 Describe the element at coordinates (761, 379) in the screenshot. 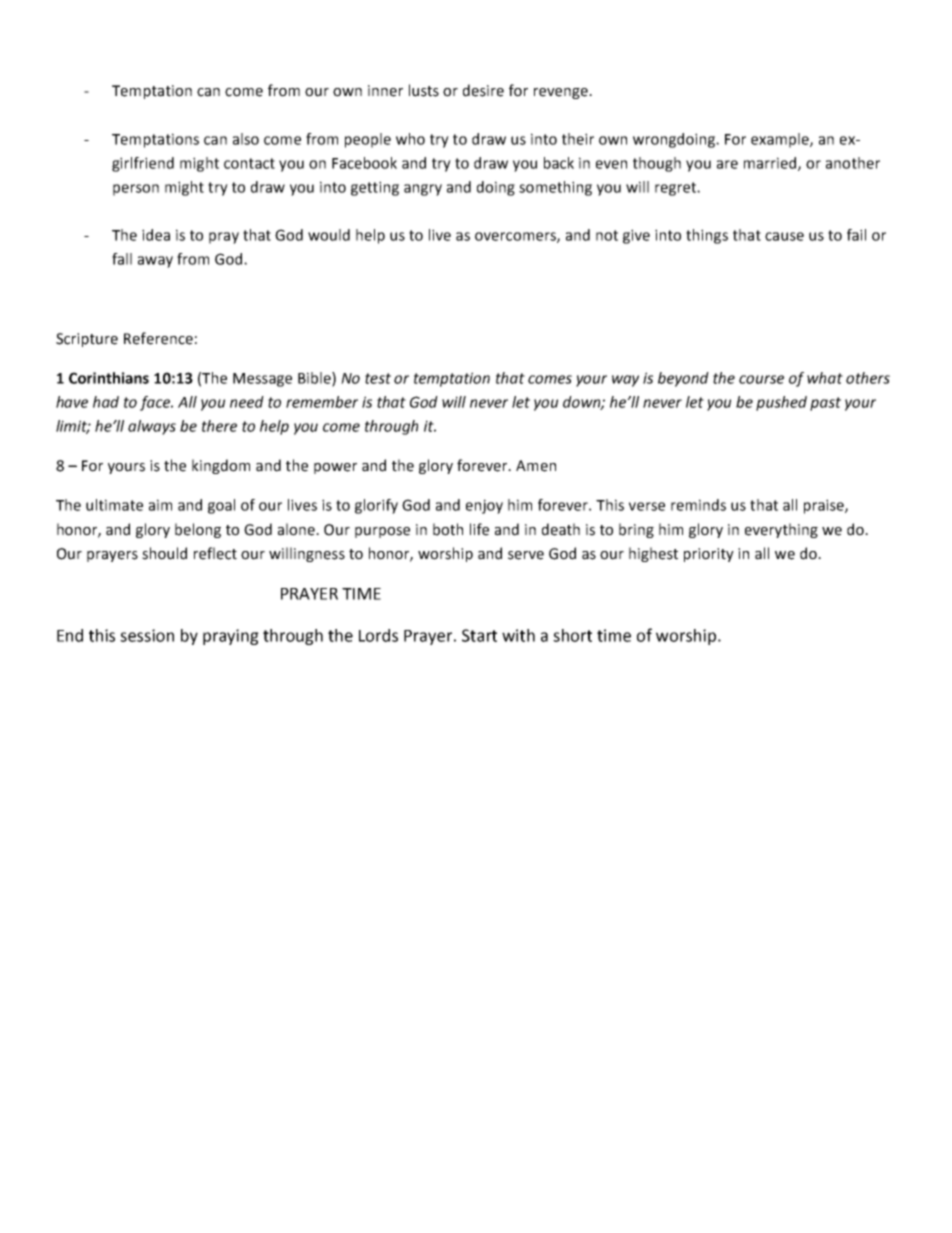

I see `course` at that location.
